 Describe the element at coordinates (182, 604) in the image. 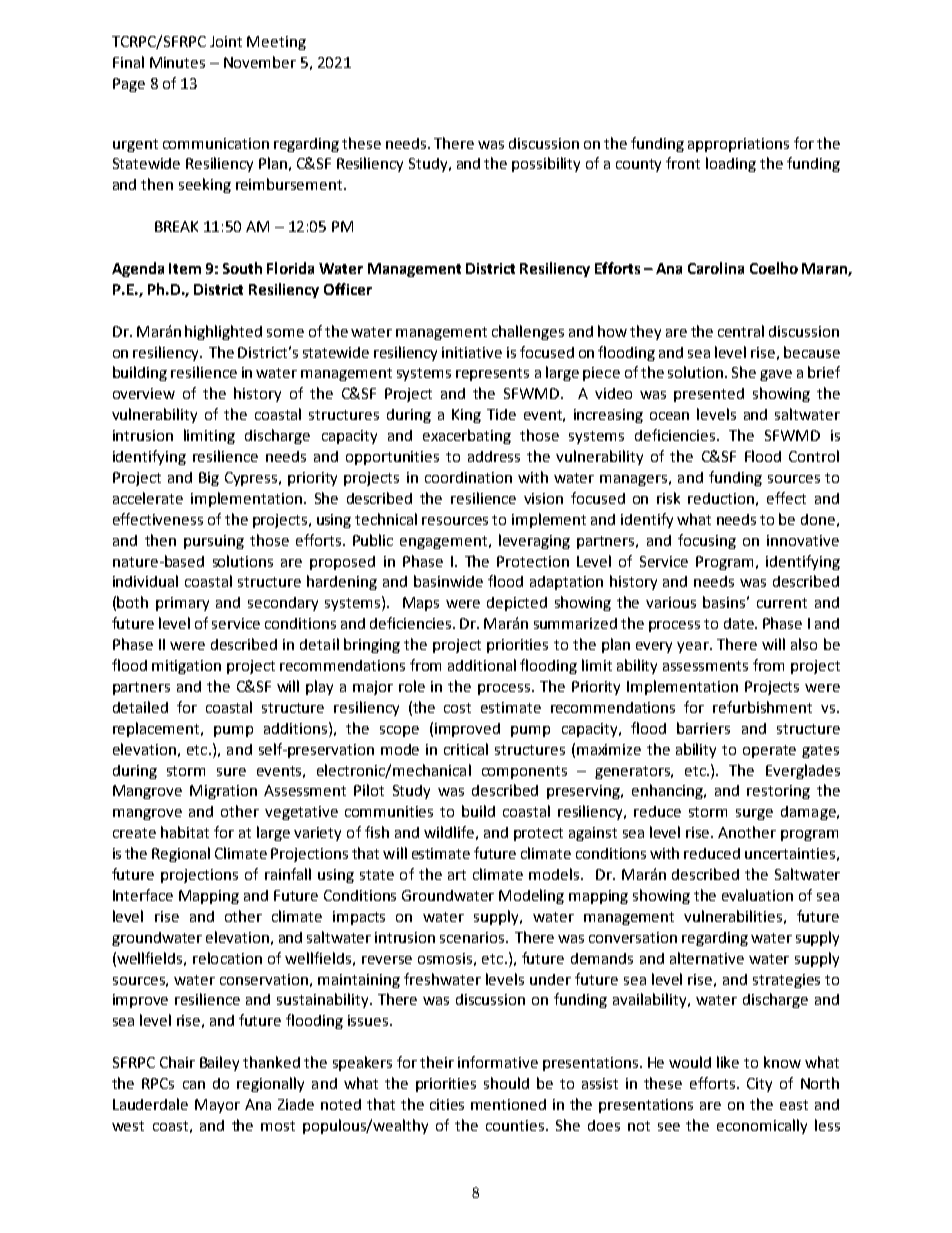

I see `primary` at that location.
